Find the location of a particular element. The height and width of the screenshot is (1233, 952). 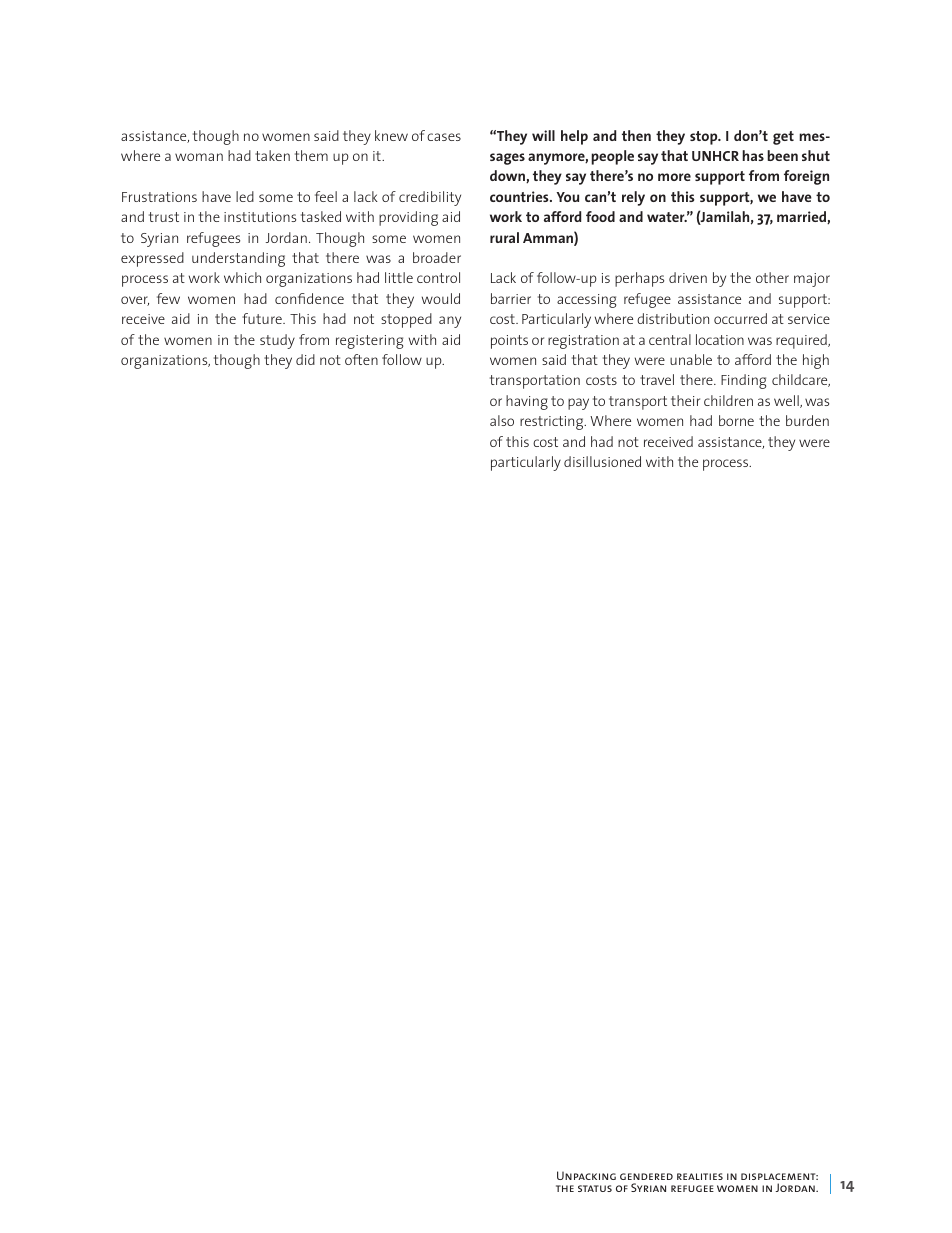

cases is located at coordinates (444, 137).
